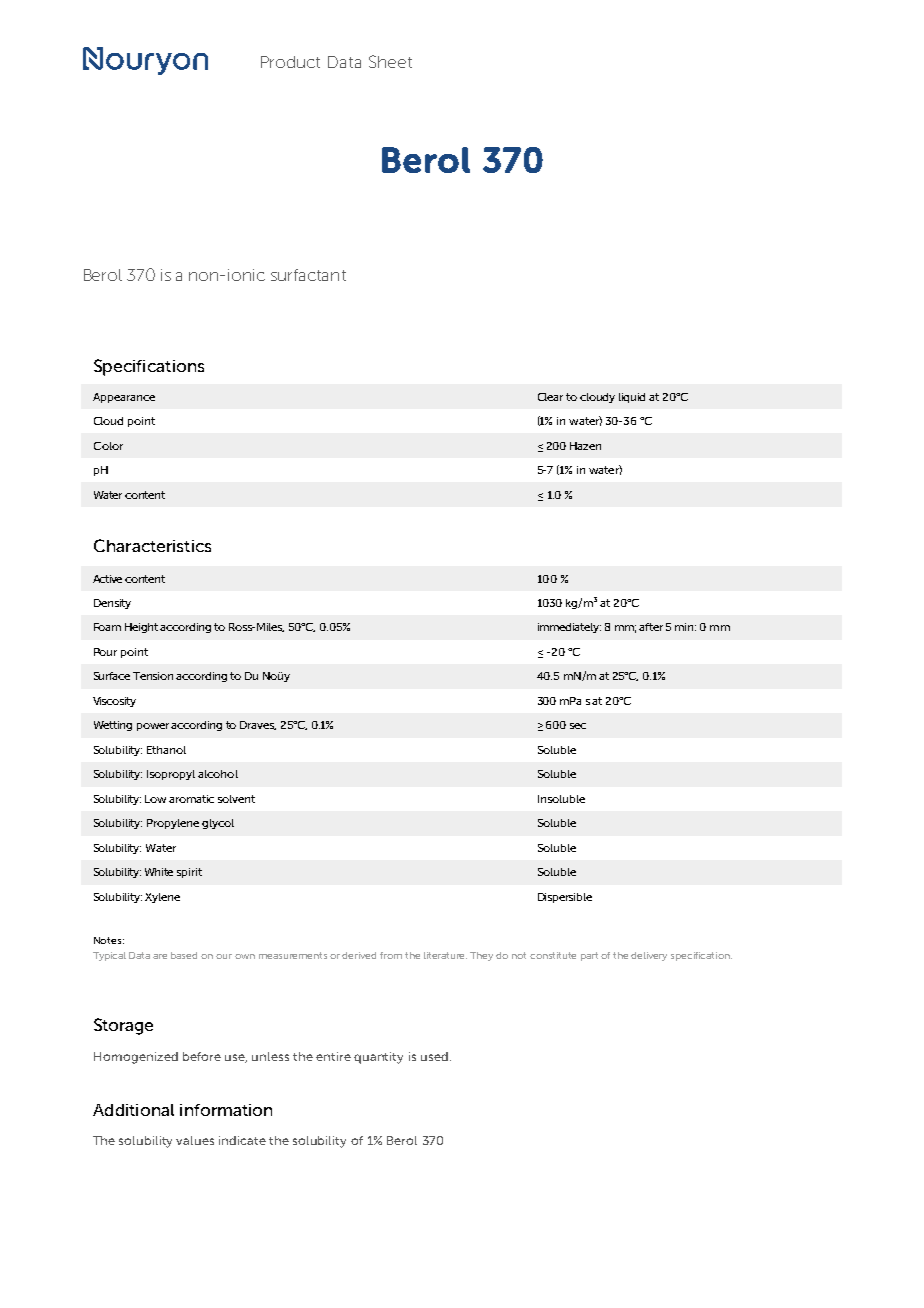 Image resolution: width=924 pixels, height=1308 pixels. Describe the element at coordinates (391, 955) in the screenshot. I see `from` at that location.
